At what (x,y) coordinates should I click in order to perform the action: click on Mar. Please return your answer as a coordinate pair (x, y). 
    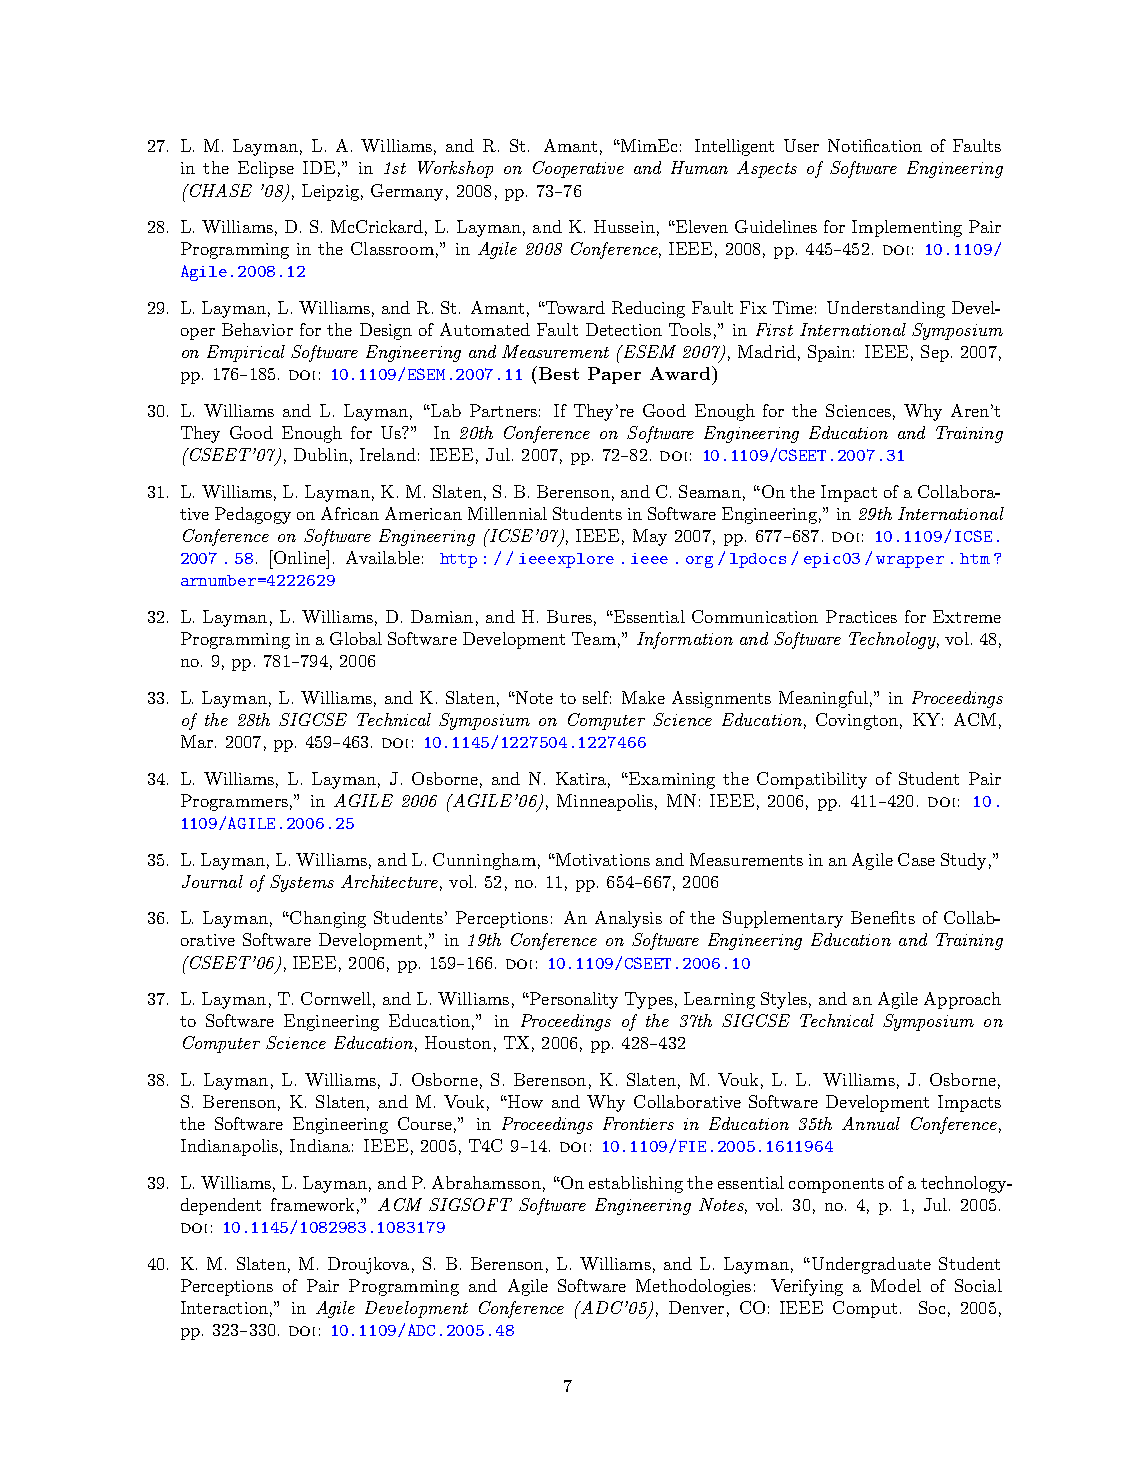
    Looking at the image, I should click on (197, 741).
